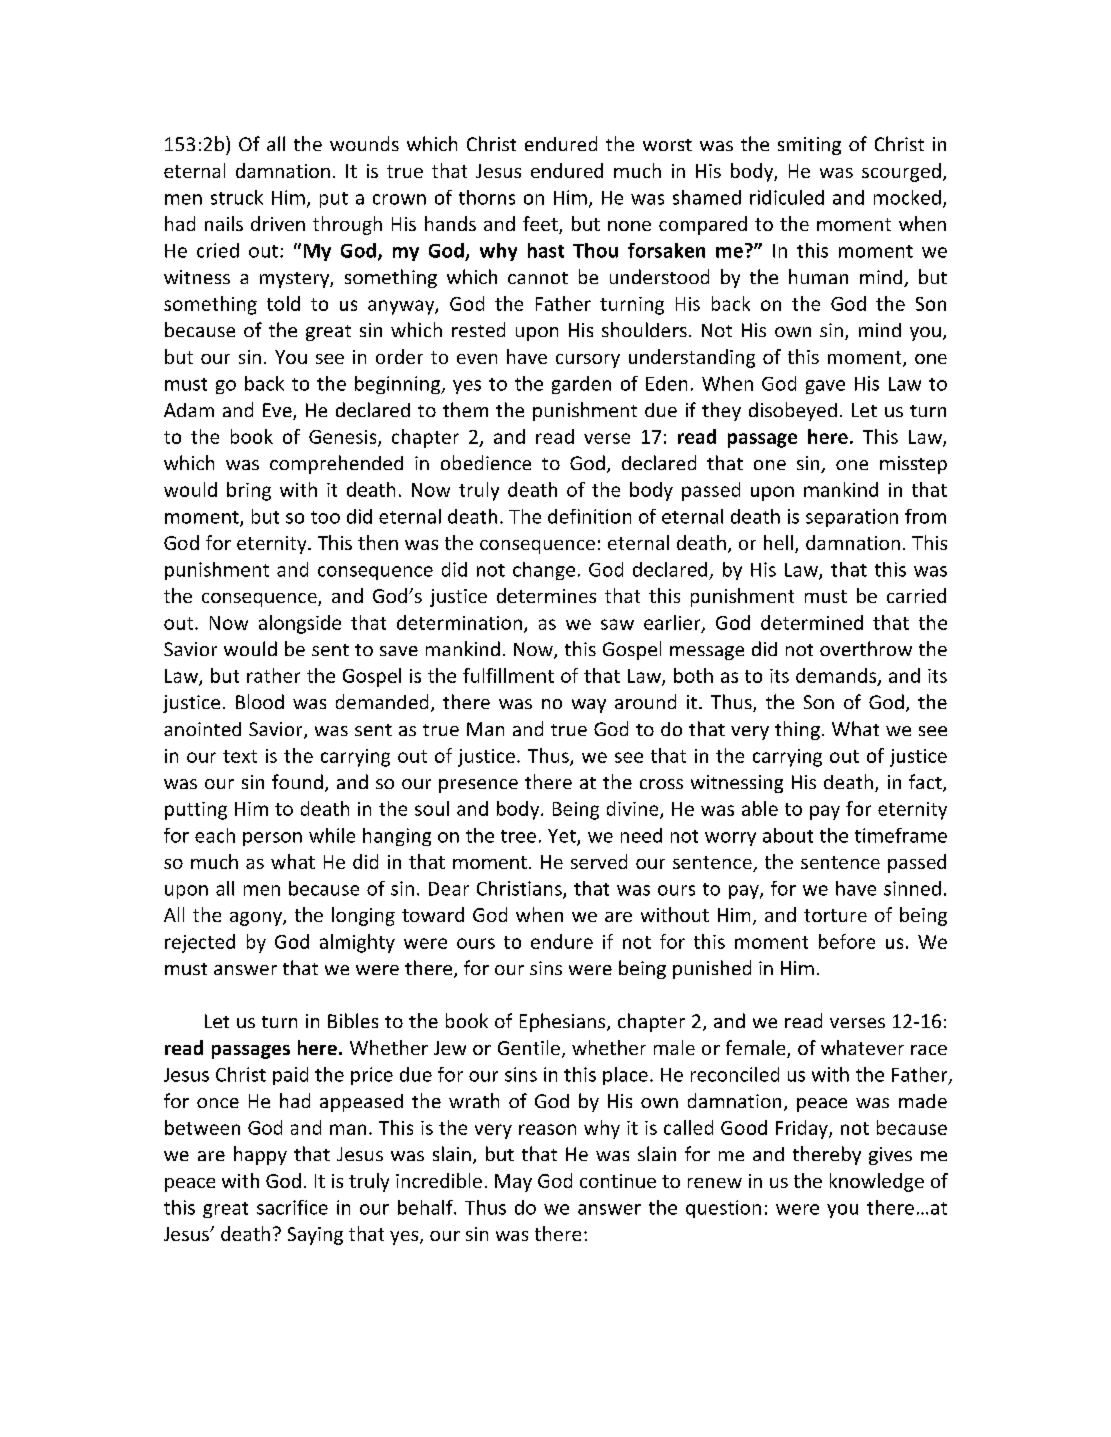 Image resolution: width=1111 pixels, height=1437 pixels. Describe the element at coordinates (793, 411) in the screenshot. I see `disobeyed` at that location.
